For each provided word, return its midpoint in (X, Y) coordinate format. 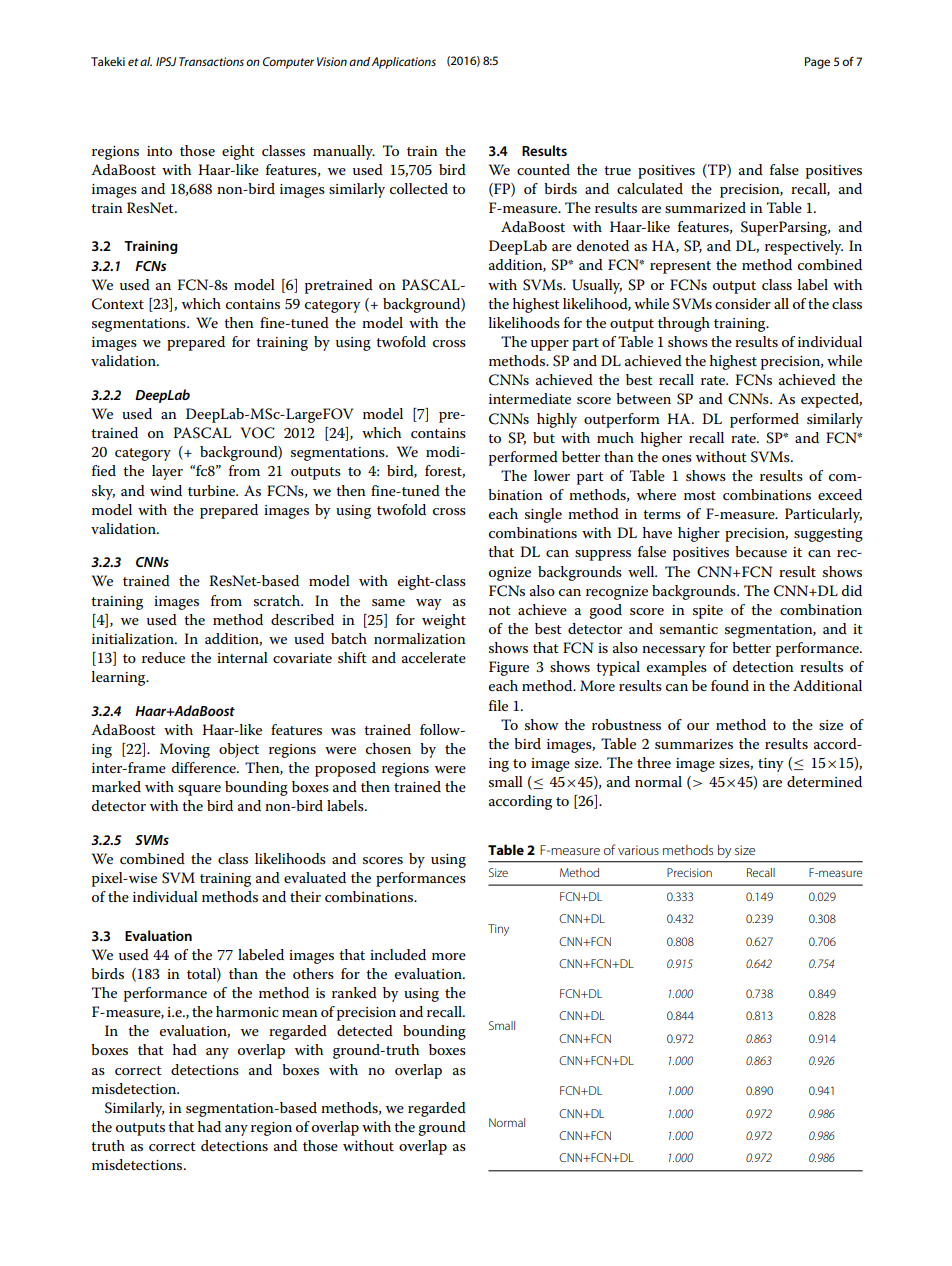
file (498, 705)
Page (817, 63)
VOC (258, 433)
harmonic (247, 1011)
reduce (163, 657)
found (730, 685)
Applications (403, 63)
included (398, 954)
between (643, 398)
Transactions (211, 61)
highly (557, 420)
